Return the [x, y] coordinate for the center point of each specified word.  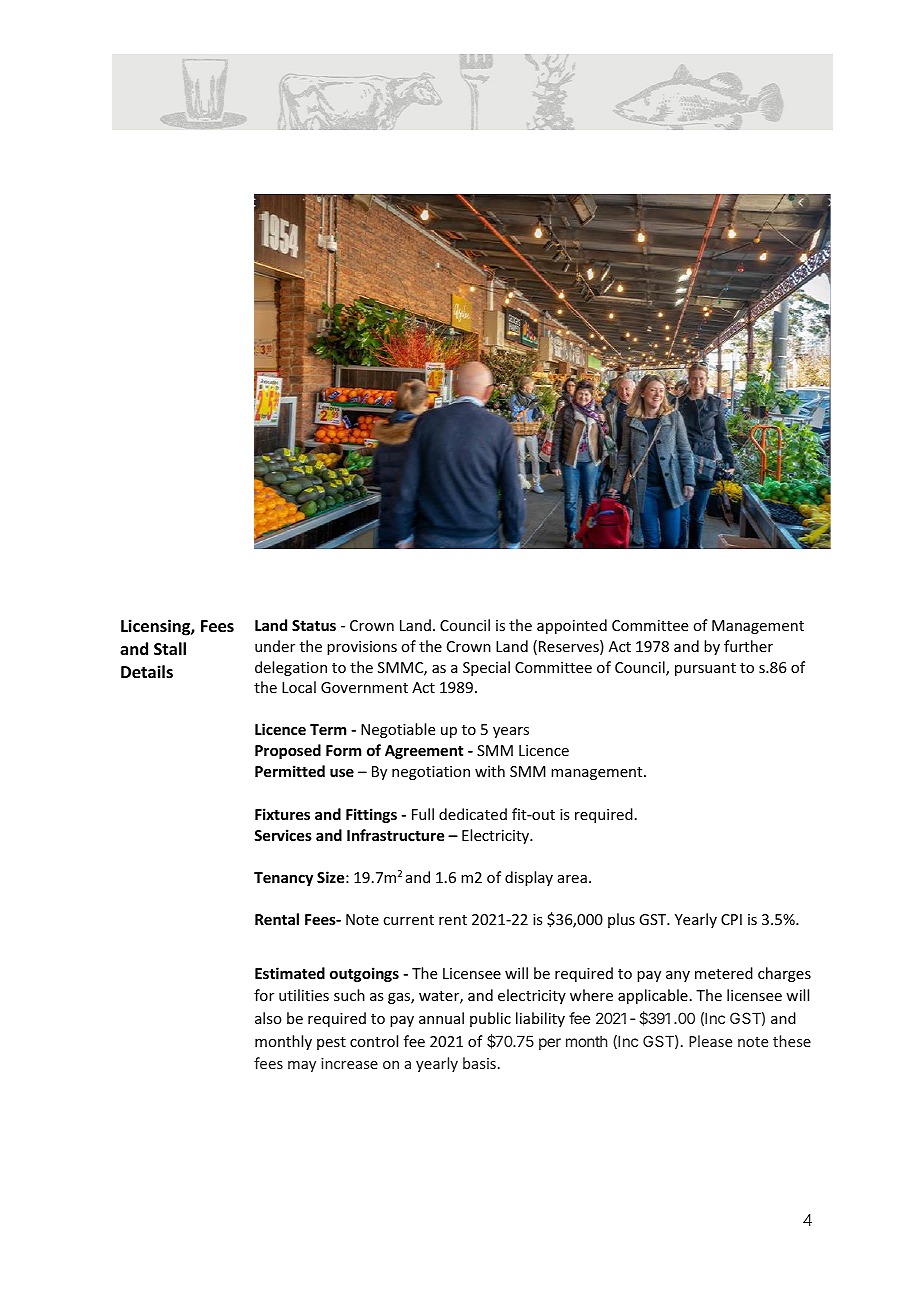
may [302, 1066]
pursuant [705, 669]
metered [724, 973]
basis [479, 1063]
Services [283, 835]
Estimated [290, 973]
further [748, 646]
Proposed [288, 751]
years [511, 732]
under [275, 646]
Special [486, 668]
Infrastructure [395, 835]
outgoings [364, 974]
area [572, 879]
